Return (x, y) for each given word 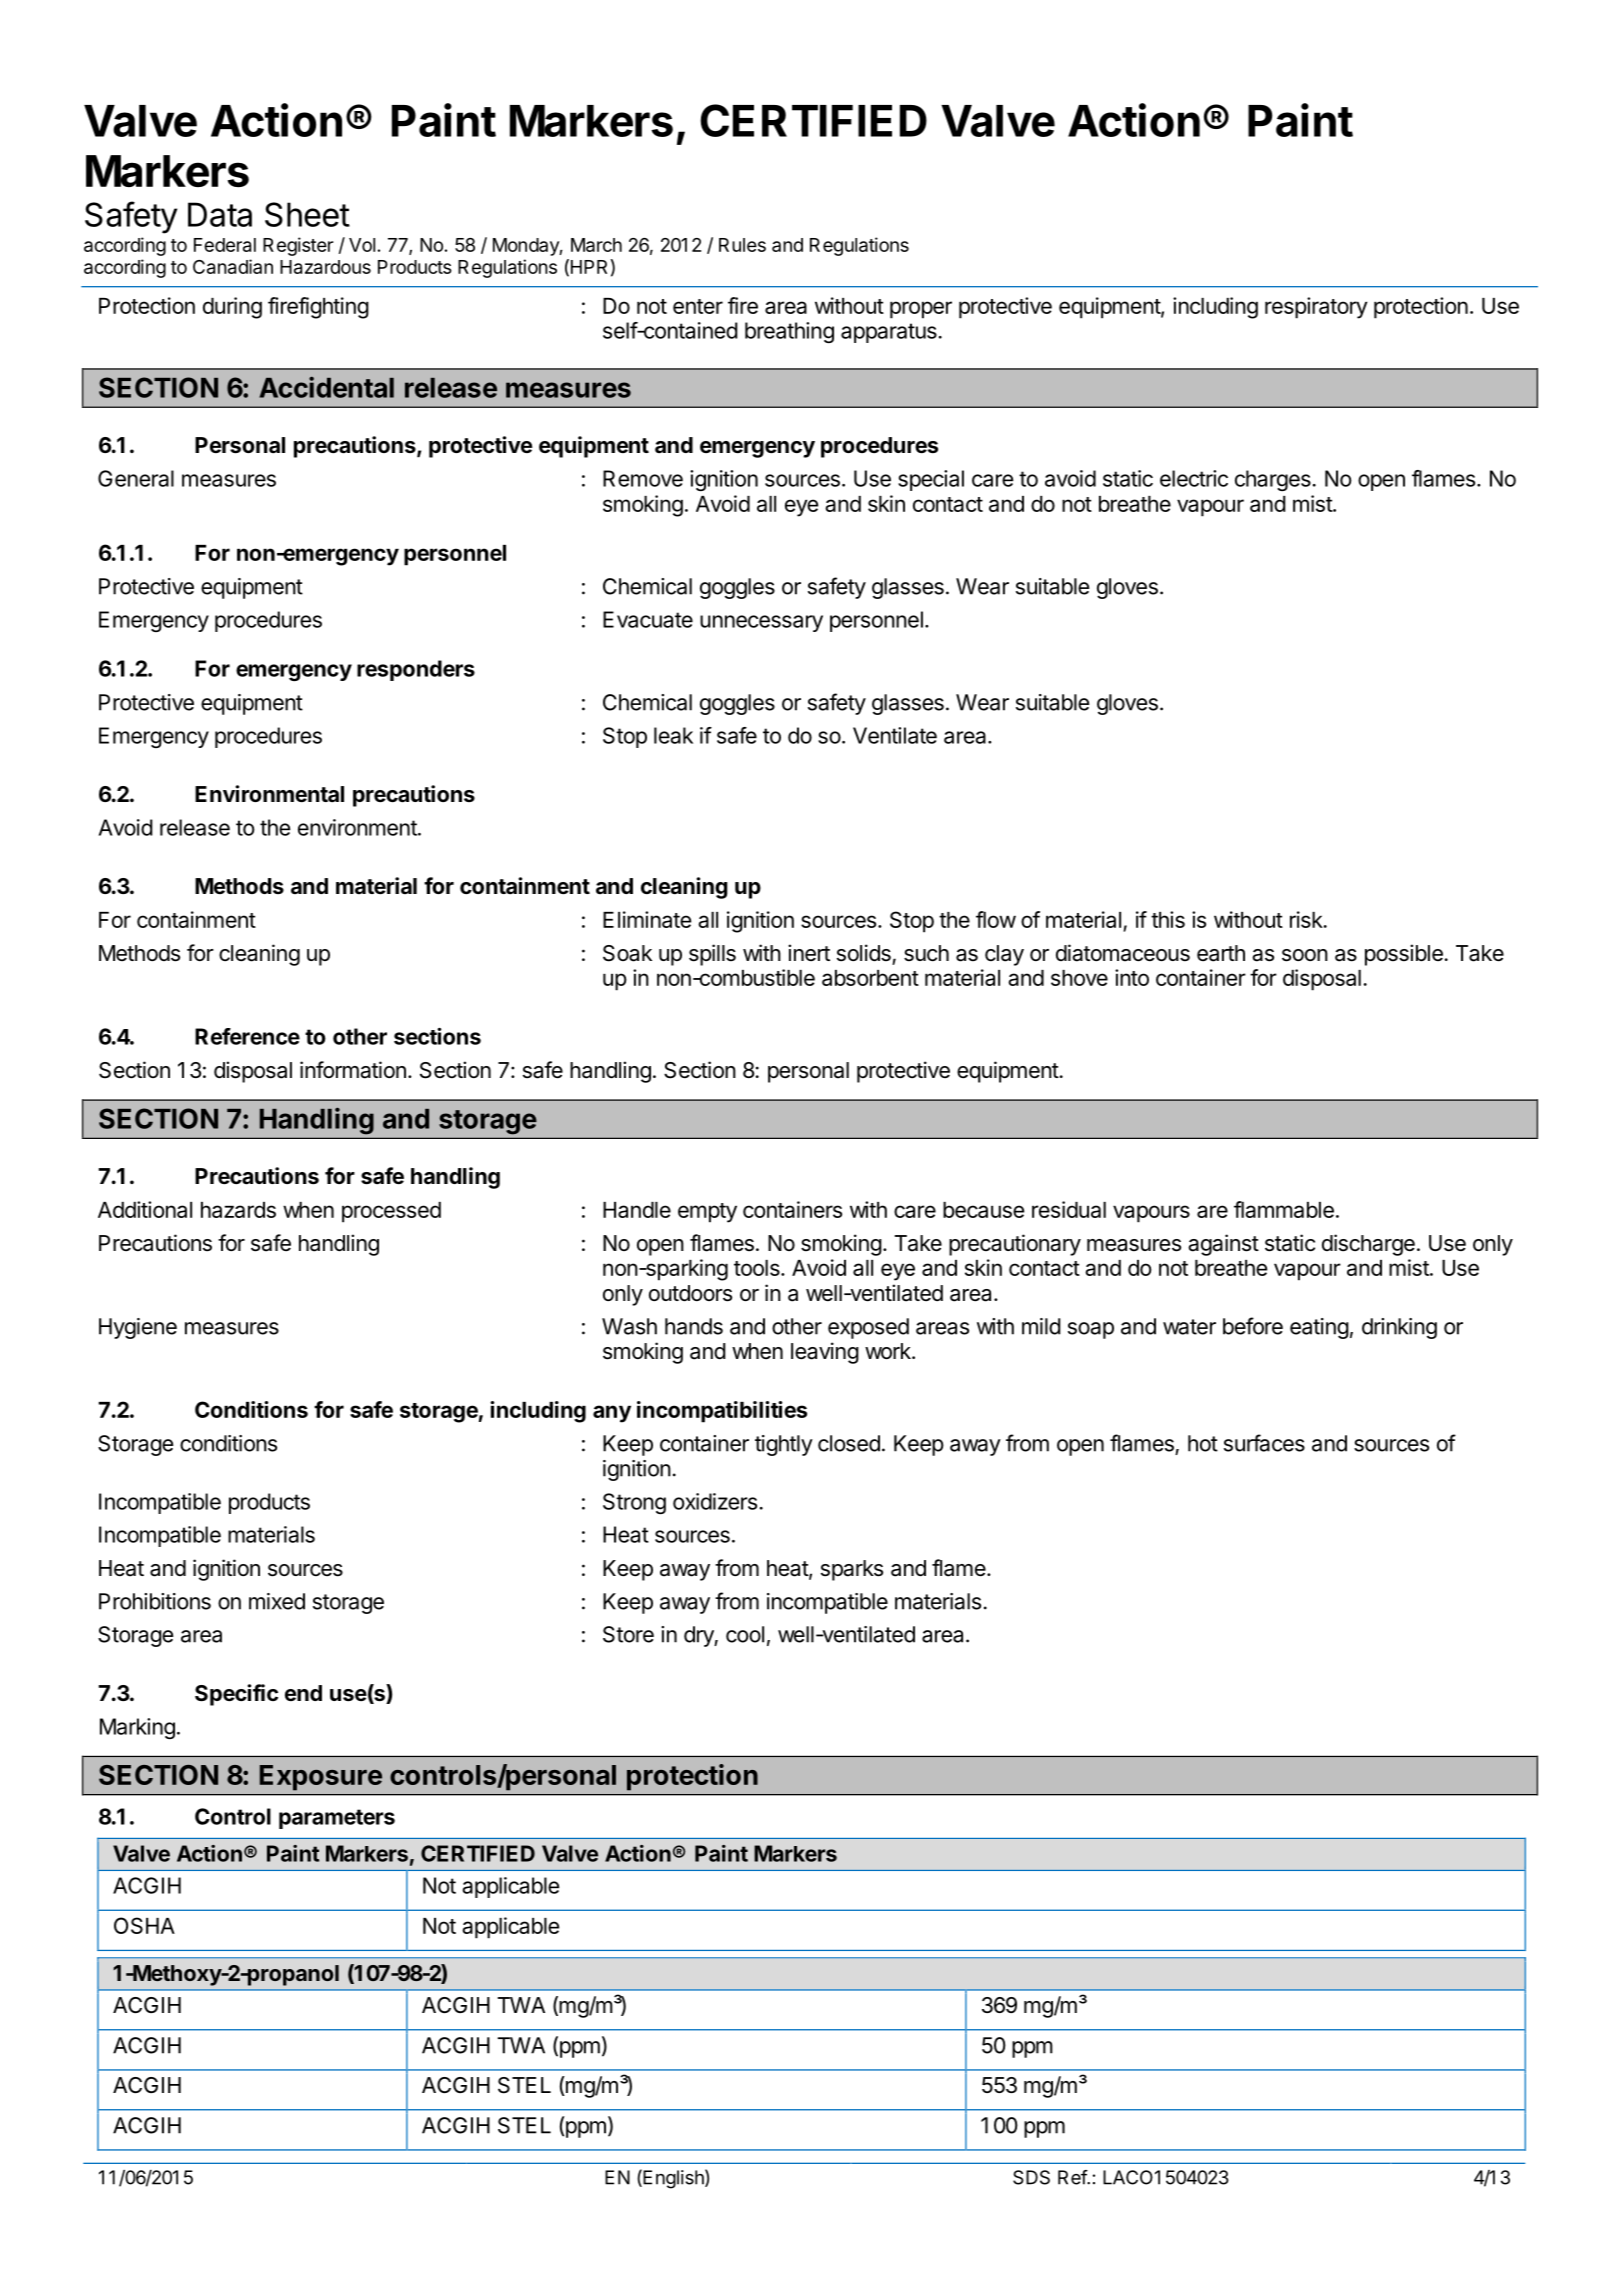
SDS (1031, 2177)
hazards (238, 1210)
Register (298, 246)
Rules (742, 245)
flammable (1284, 1209)
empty (707, 1213)
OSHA (144, 1925)
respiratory (1316, 308)
